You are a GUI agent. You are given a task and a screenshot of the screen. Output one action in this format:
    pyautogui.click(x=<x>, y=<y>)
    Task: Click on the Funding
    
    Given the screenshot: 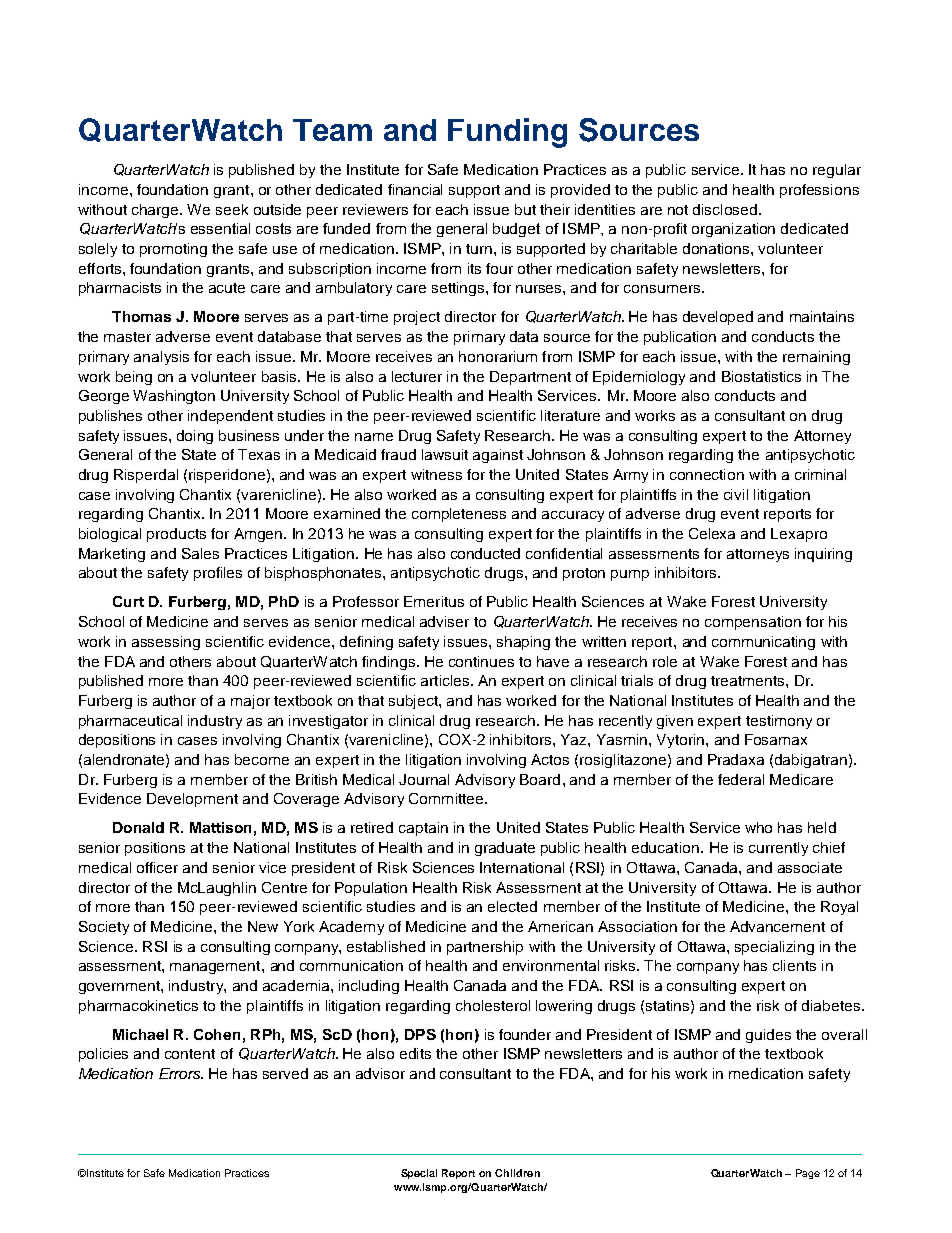 What is the action you would take?
    pyautogui.click(x=507, y=133)
